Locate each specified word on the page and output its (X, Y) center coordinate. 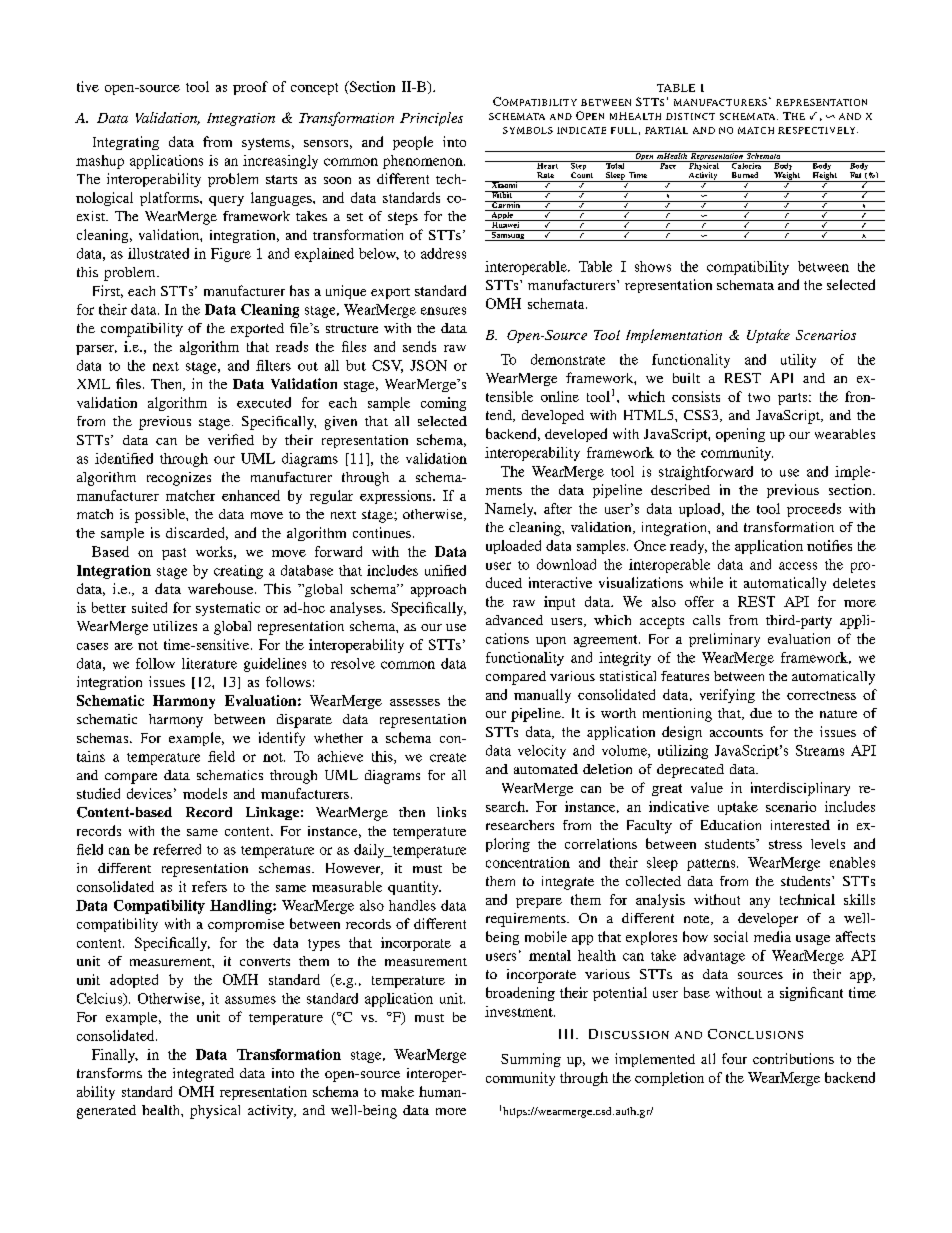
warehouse (222, 588)
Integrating (126, 143)
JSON (428, 365)
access (798, 566)
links (451, 812)
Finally (115, 1056)
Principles (431, 119)
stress (785, 844)
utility (798, 361)
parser (96, 350)
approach (438, 590)
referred (177, 849)
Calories (747, 165)
